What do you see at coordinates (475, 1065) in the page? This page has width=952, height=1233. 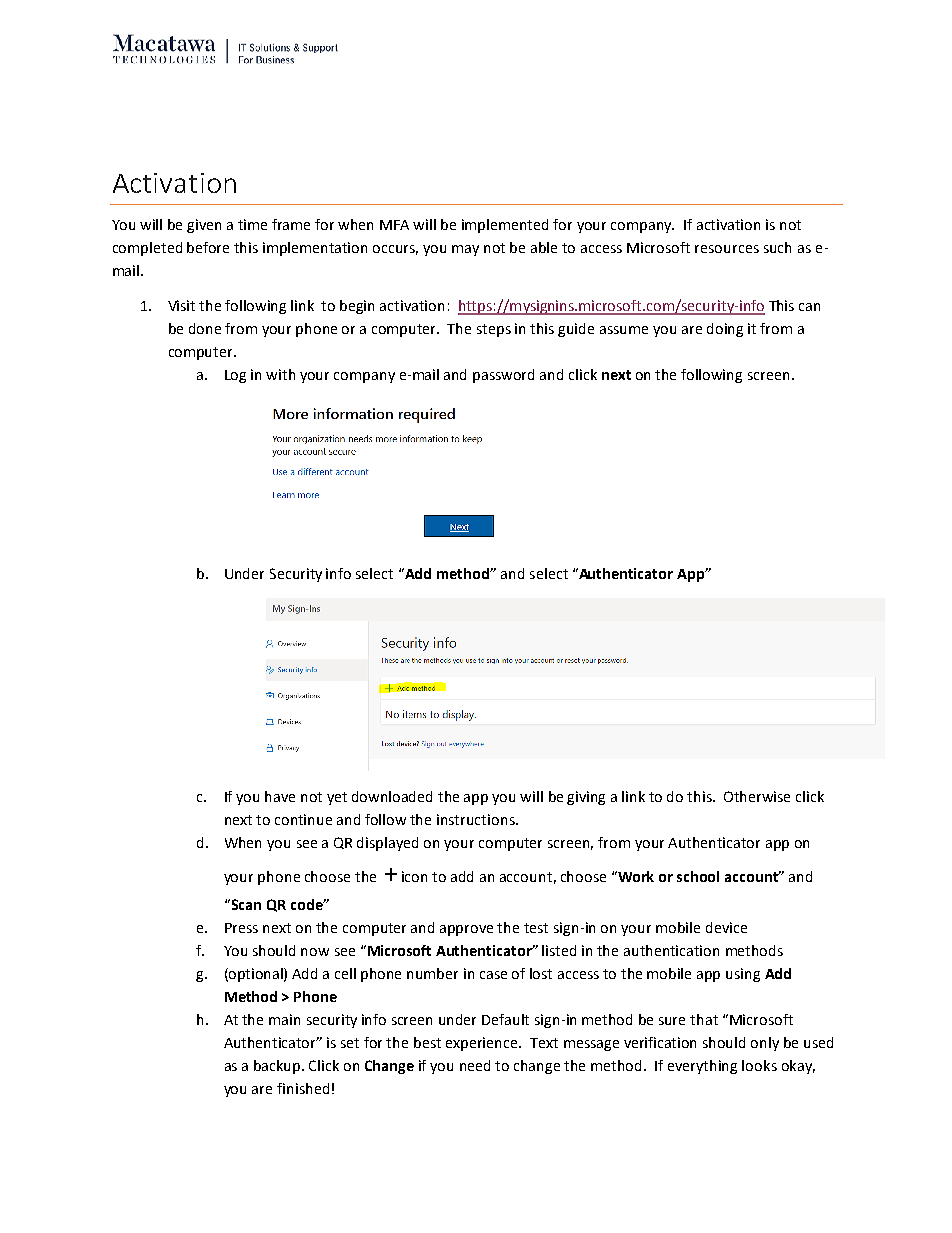 I see `need` at bounding box center [475, 1065].
